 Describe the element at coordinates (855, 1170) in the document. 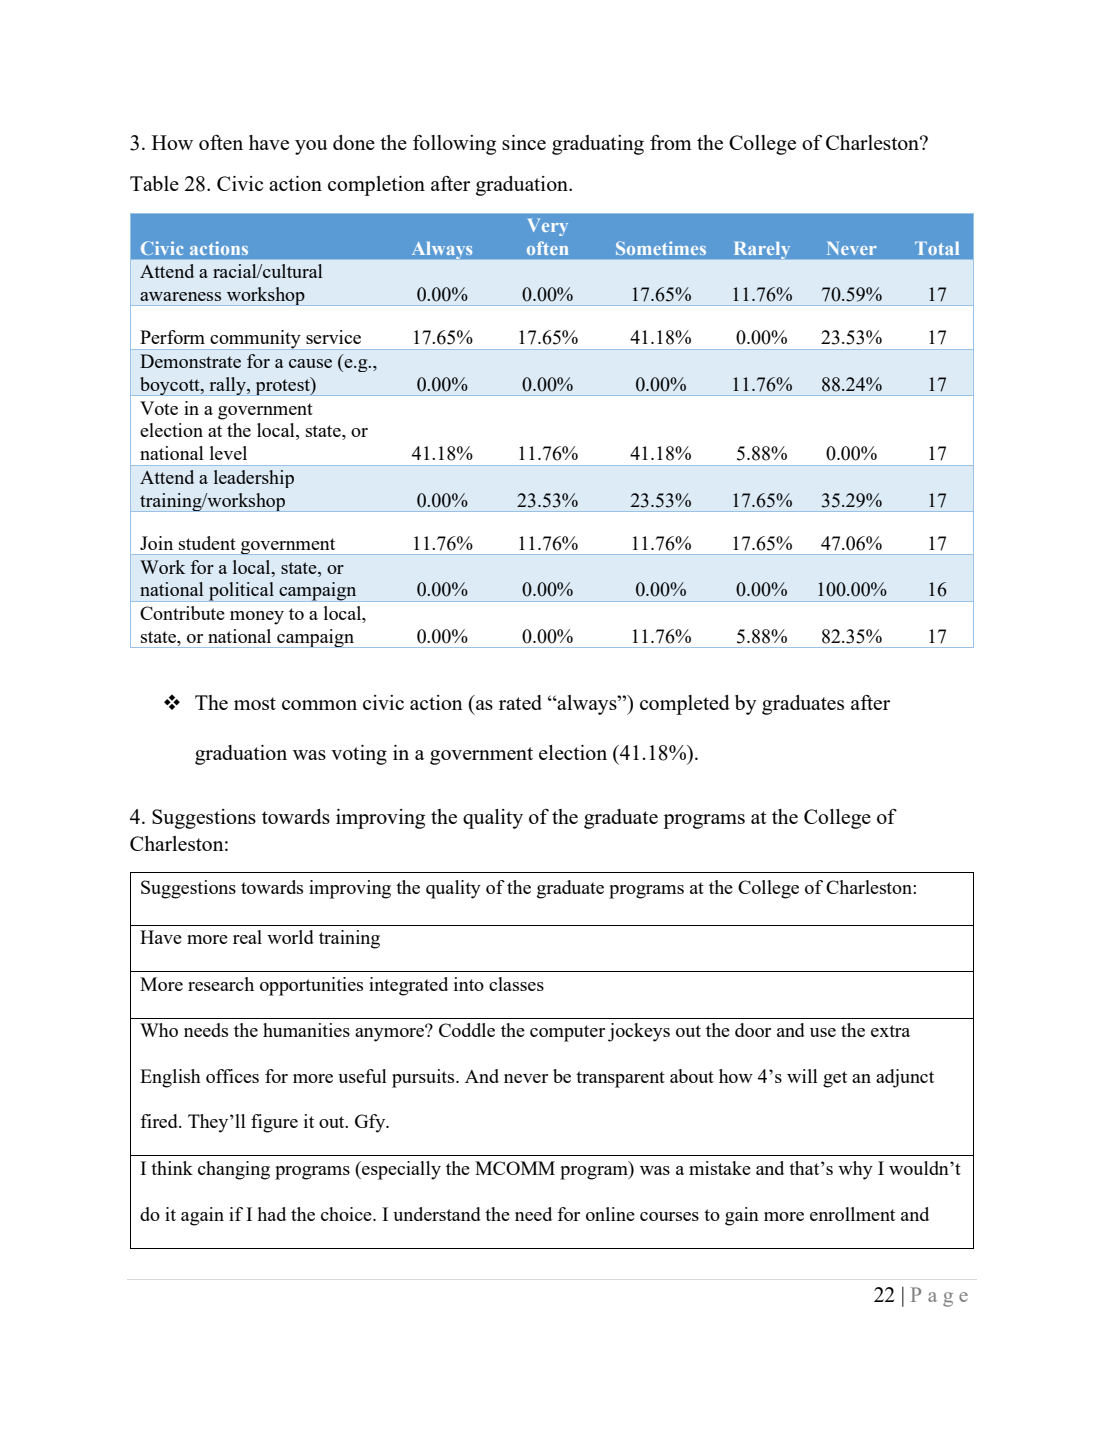

I see `why` at that location.
